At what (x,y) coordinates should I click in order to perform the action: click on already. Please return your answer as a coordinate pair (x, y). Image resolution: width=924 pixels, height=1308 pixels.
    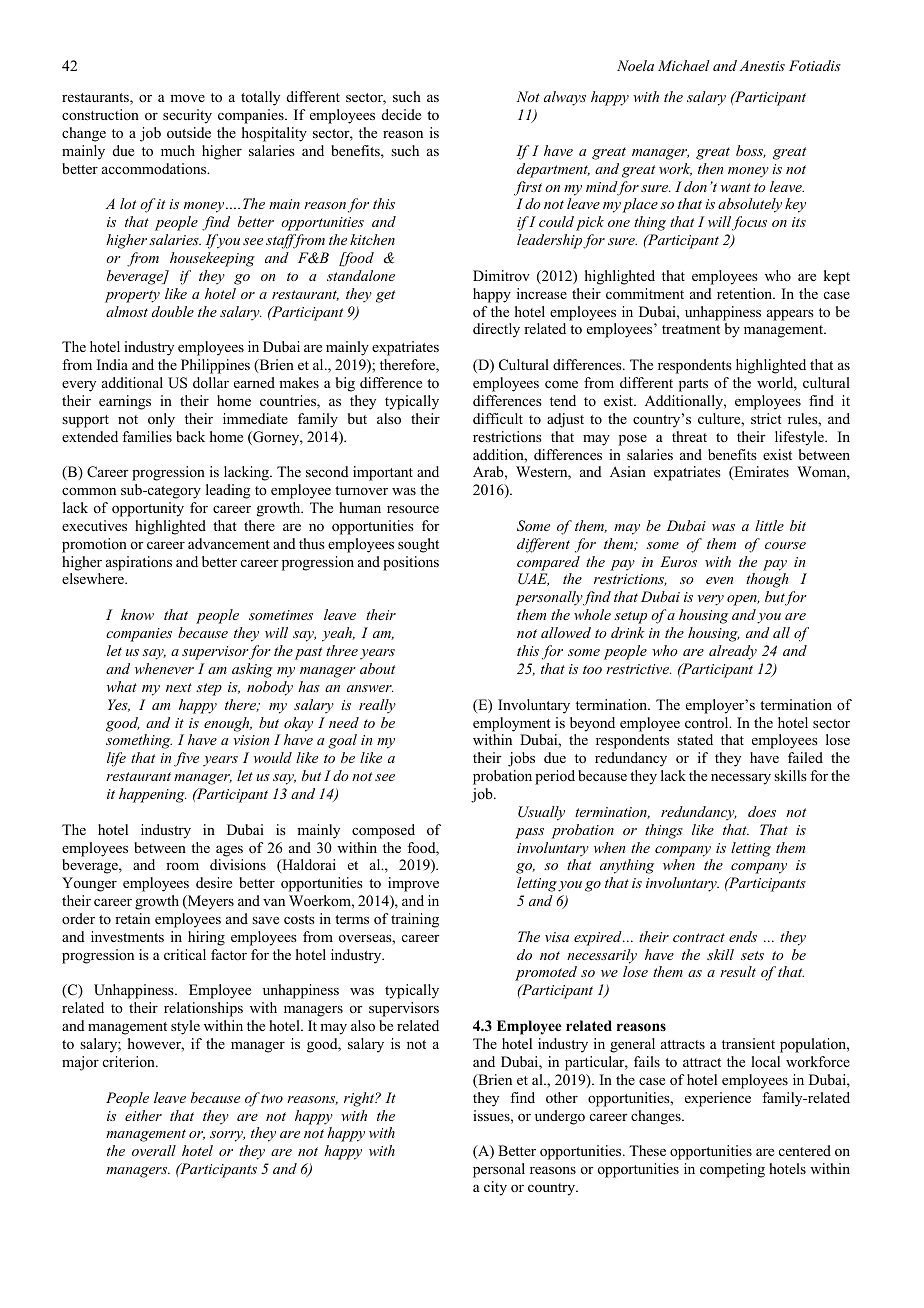
    Looking at the image, I should click on (733, 652).
